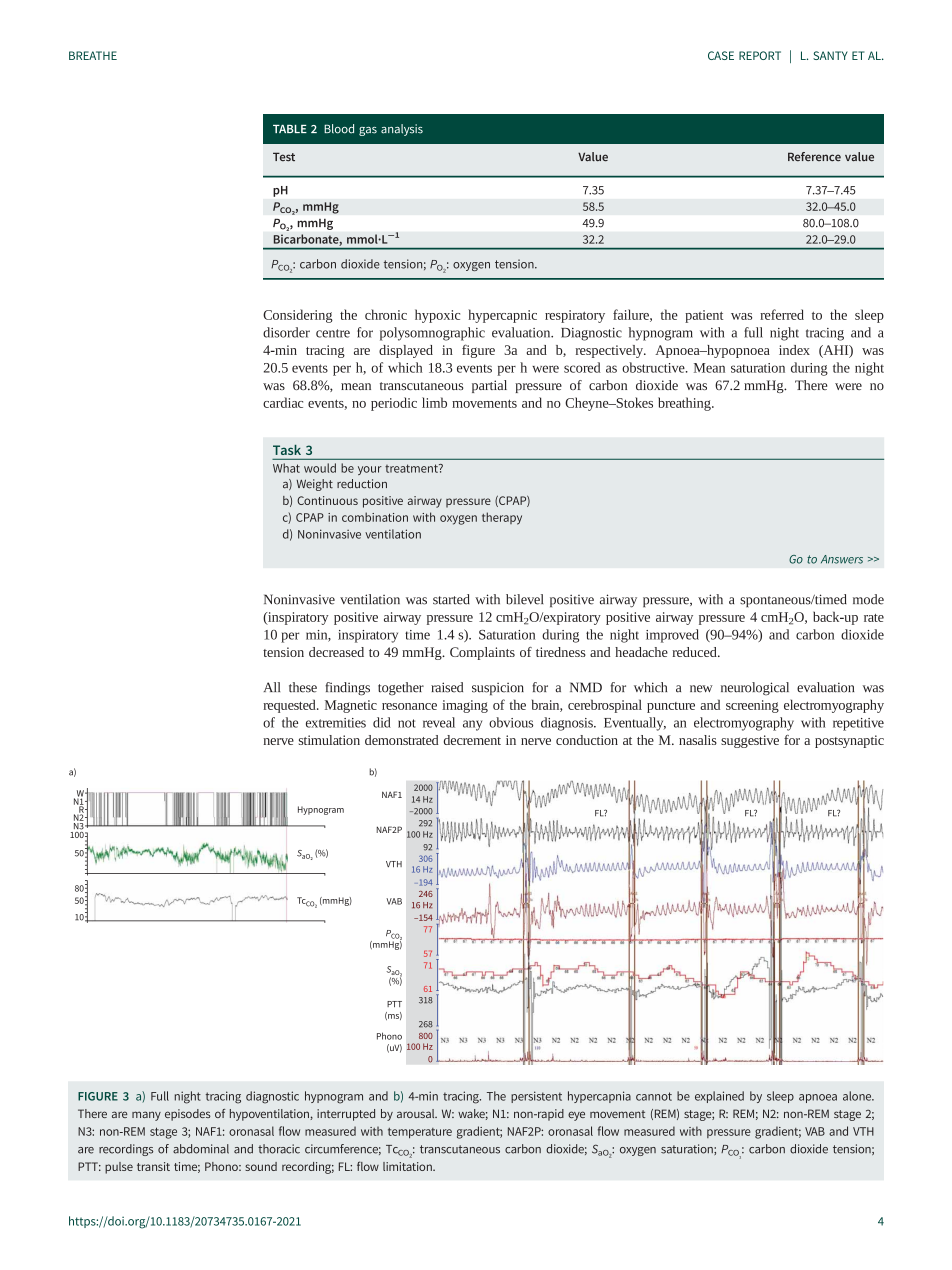 This screenshot has width=952, height=1270. What do you see at coordinates (93, 55) in the screenshot?
I see `BREATHE` at bounding box center [93, 55].
